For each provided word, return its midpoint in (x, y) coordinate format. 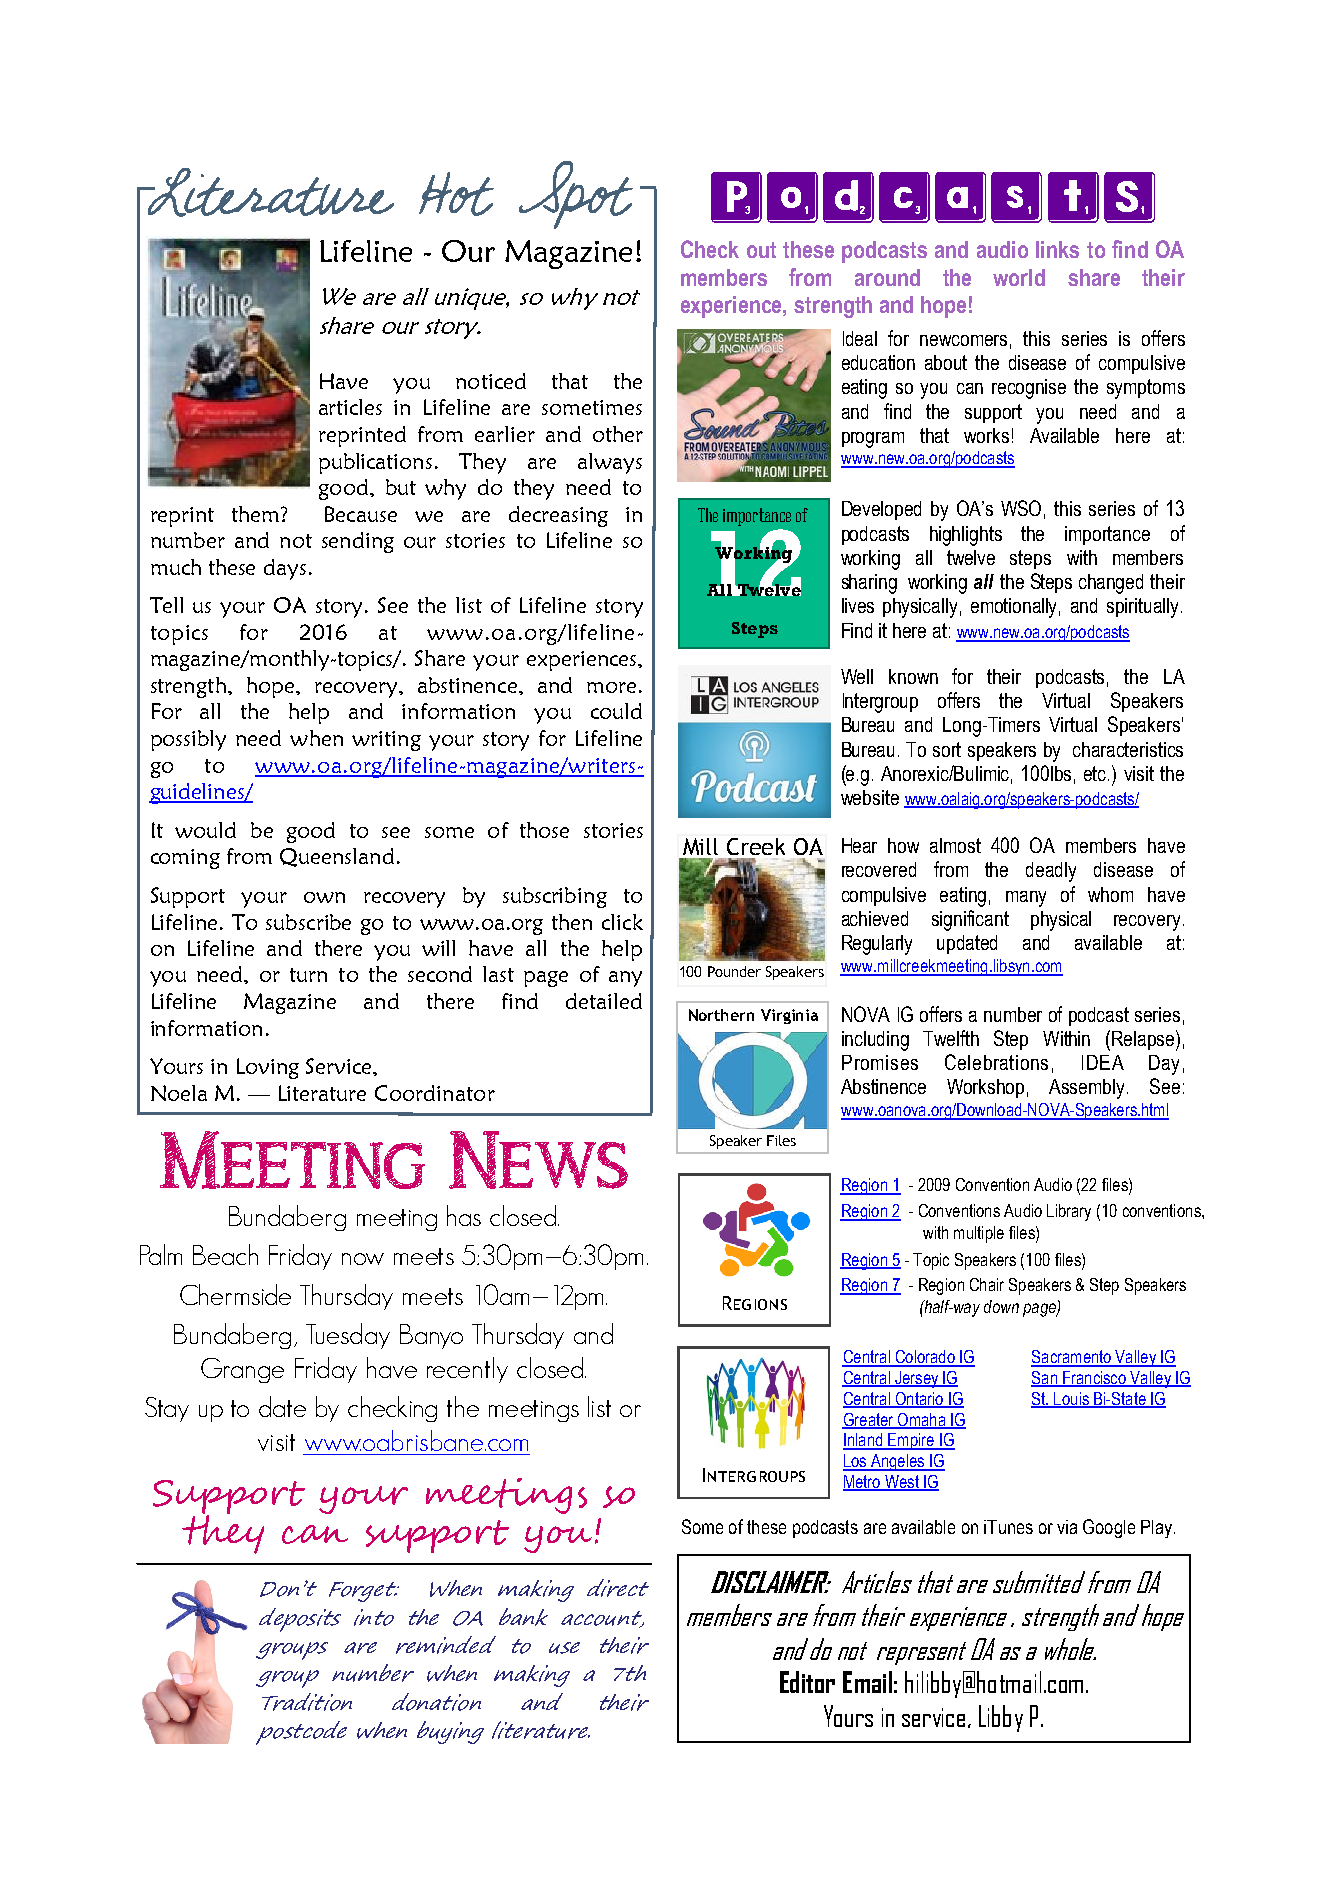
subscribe (308, 922)
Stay (167, 1409)
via (1067, 1527)
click (622, 922)
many (1026, 899)
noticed (491, 381)
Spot (576, 195)
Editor (807, 1682)
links (1057, 249)
